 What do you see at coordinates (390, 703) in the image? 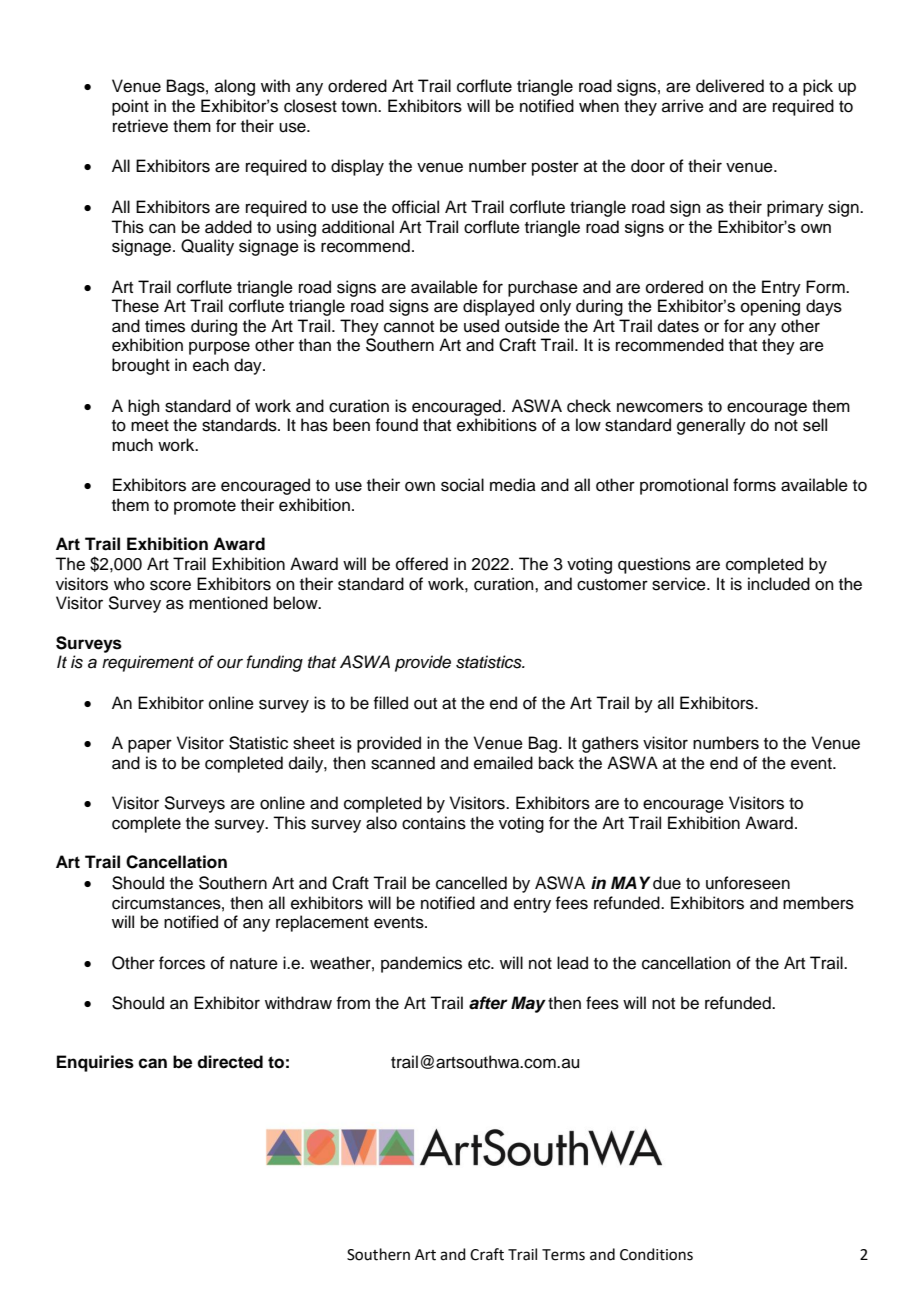
I see `filled` at bounding box center [390, 703].
